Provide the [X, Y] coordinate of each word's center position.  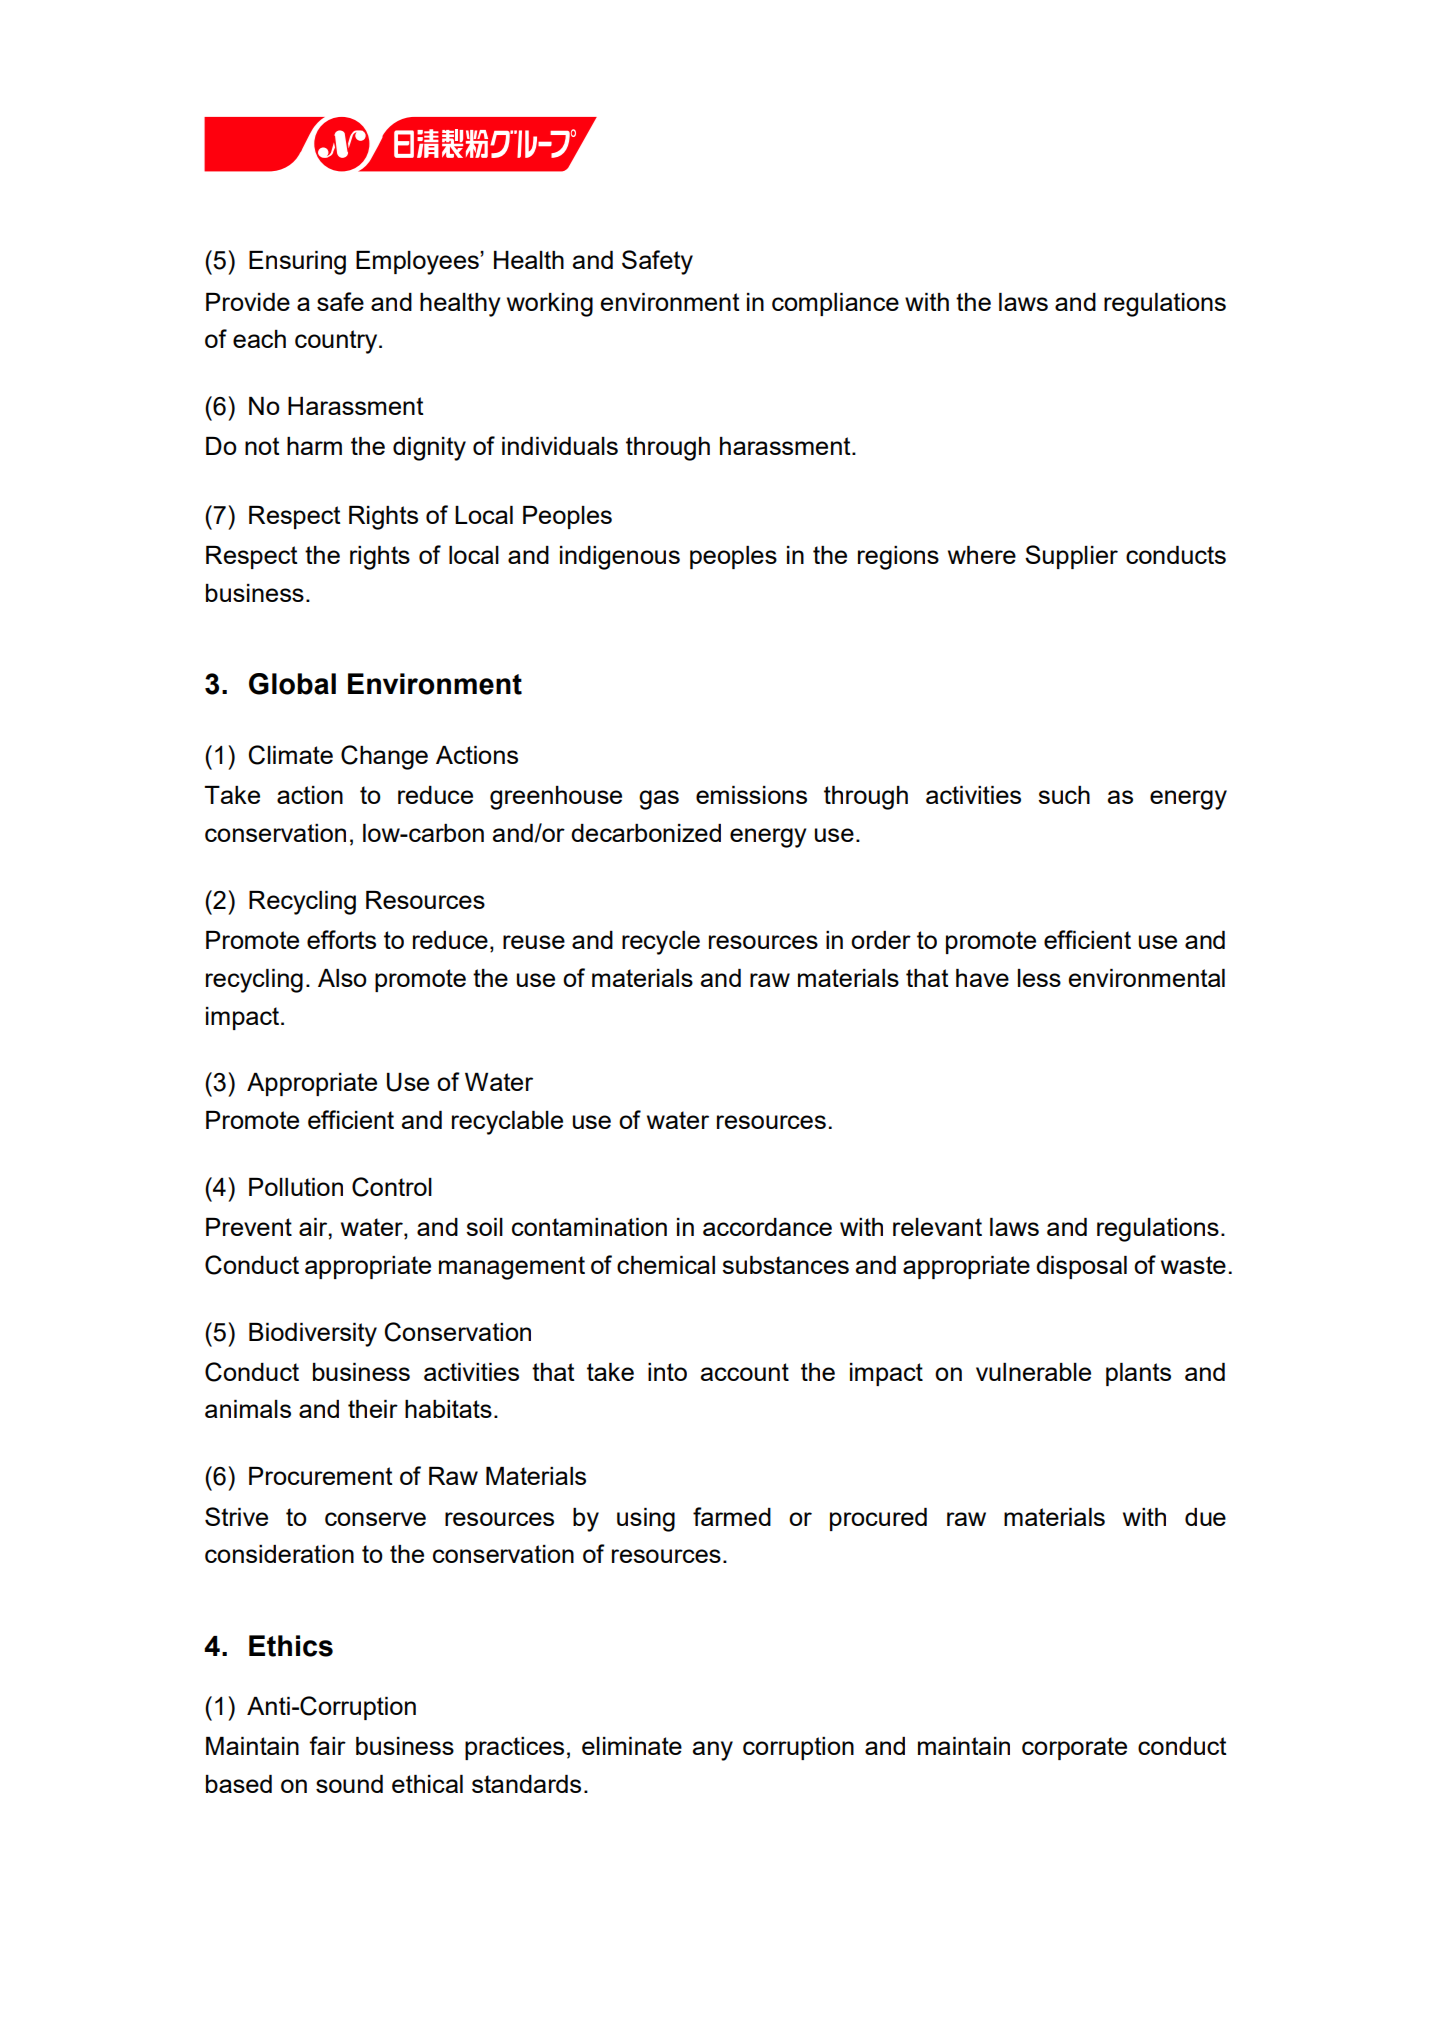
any [713, 1751]
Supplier [1071, 557]
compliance [835, 304]
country [337, 342]
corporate [1074, 1748]
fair [327, 1745]
